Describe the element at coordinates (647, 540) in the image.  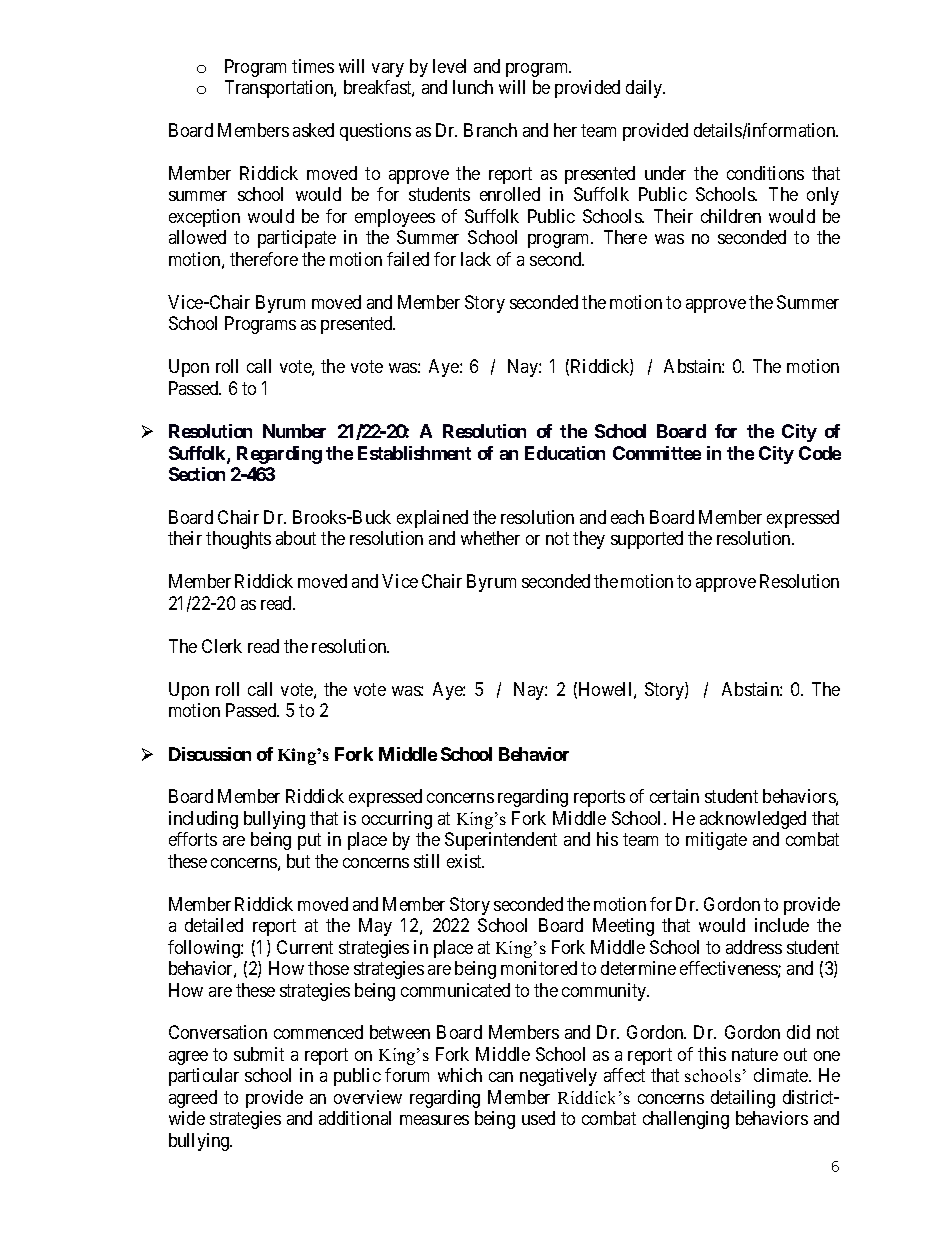
I see `supported` at that location.
